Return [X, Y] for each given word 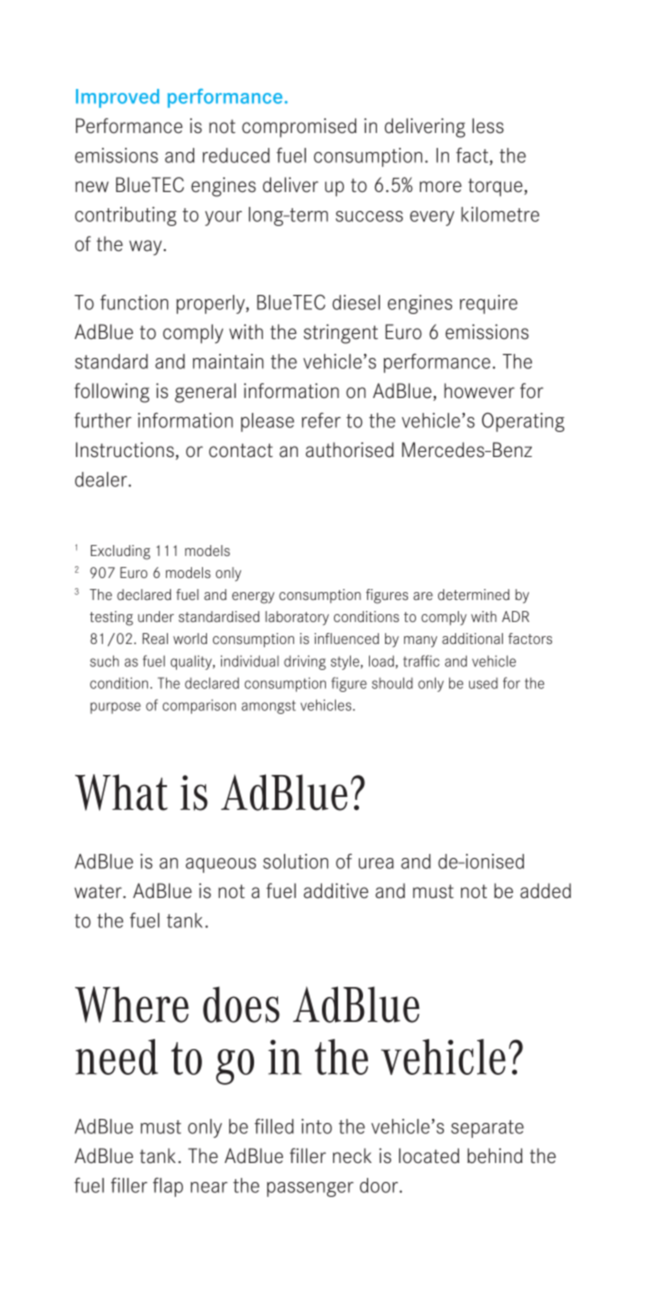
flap [168, 1187]
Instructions [125, 450]
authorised [350, 450]
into [316, 1126]
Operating [523, 422]
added [545, 891]
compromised [299, 128]
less [488, 126]
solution [295, 861]
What [121, 792]
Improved [117, 98]
